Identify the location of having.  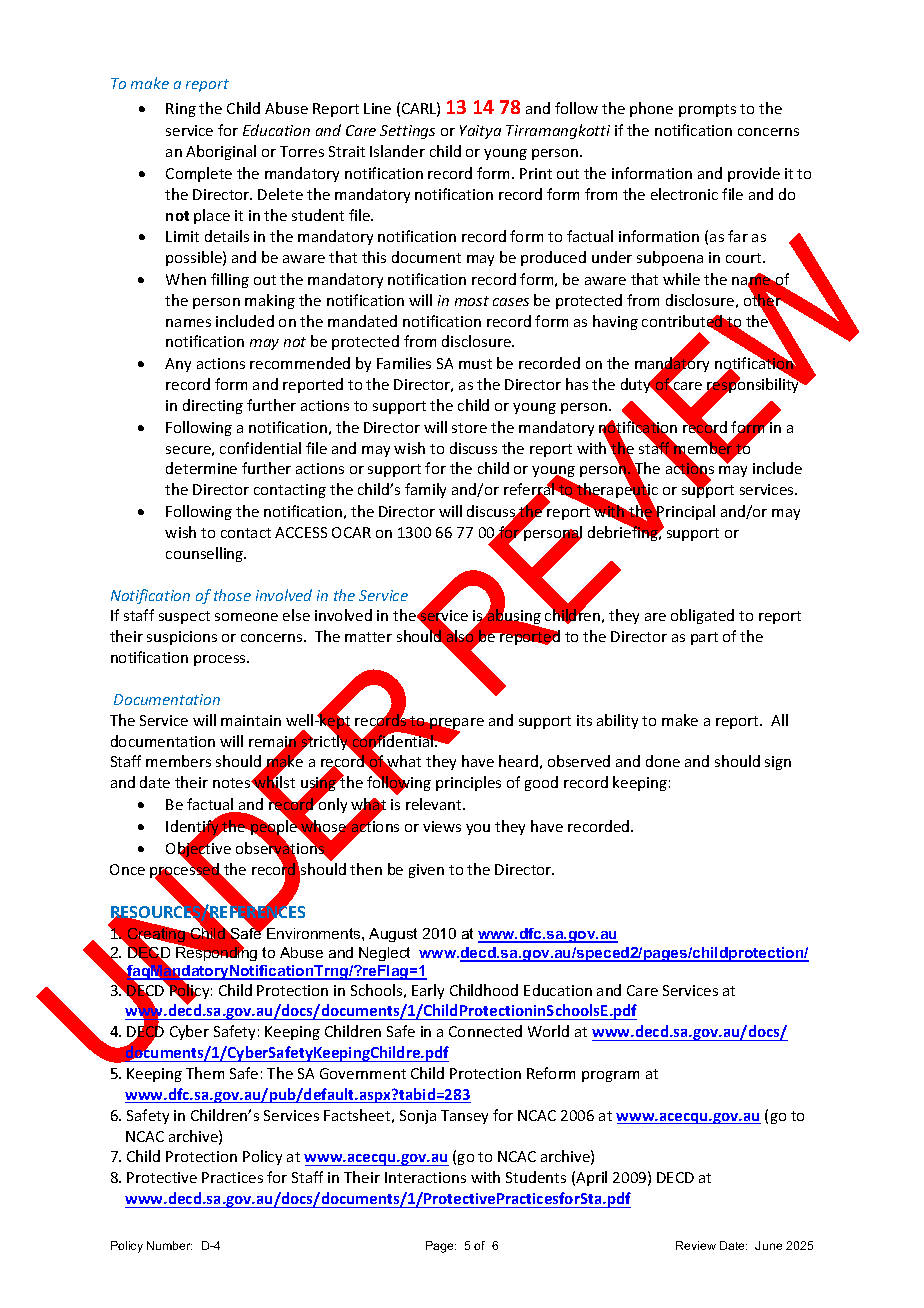
(615, 322).
